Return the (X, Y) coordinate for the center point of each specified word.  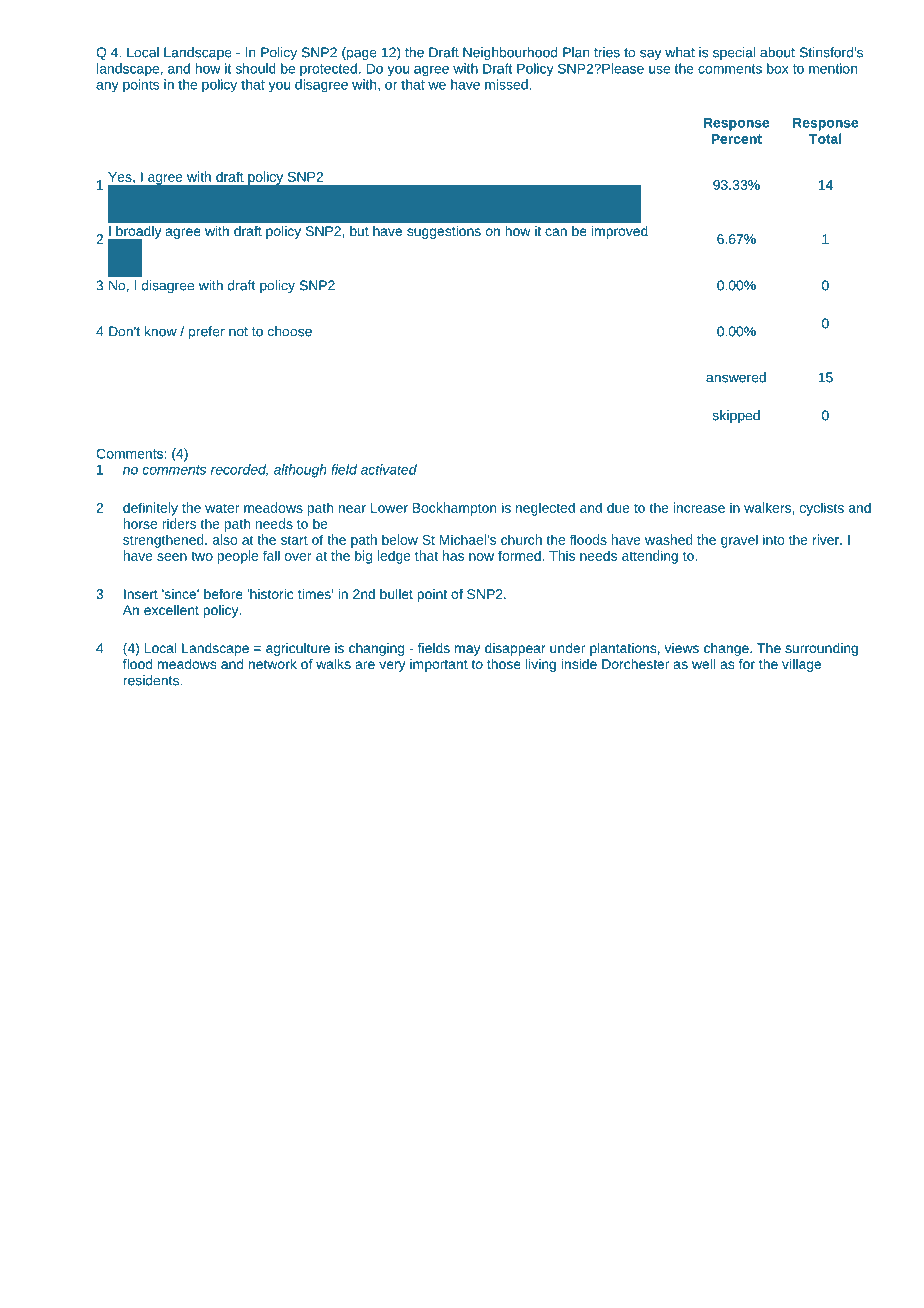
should (256, 68)
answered (736, 377)
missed (507, 84)
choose (290, 331)
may (467, 650)
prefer (207, 332)
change (727, 649)
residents (152, 680)
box (778, 68)
